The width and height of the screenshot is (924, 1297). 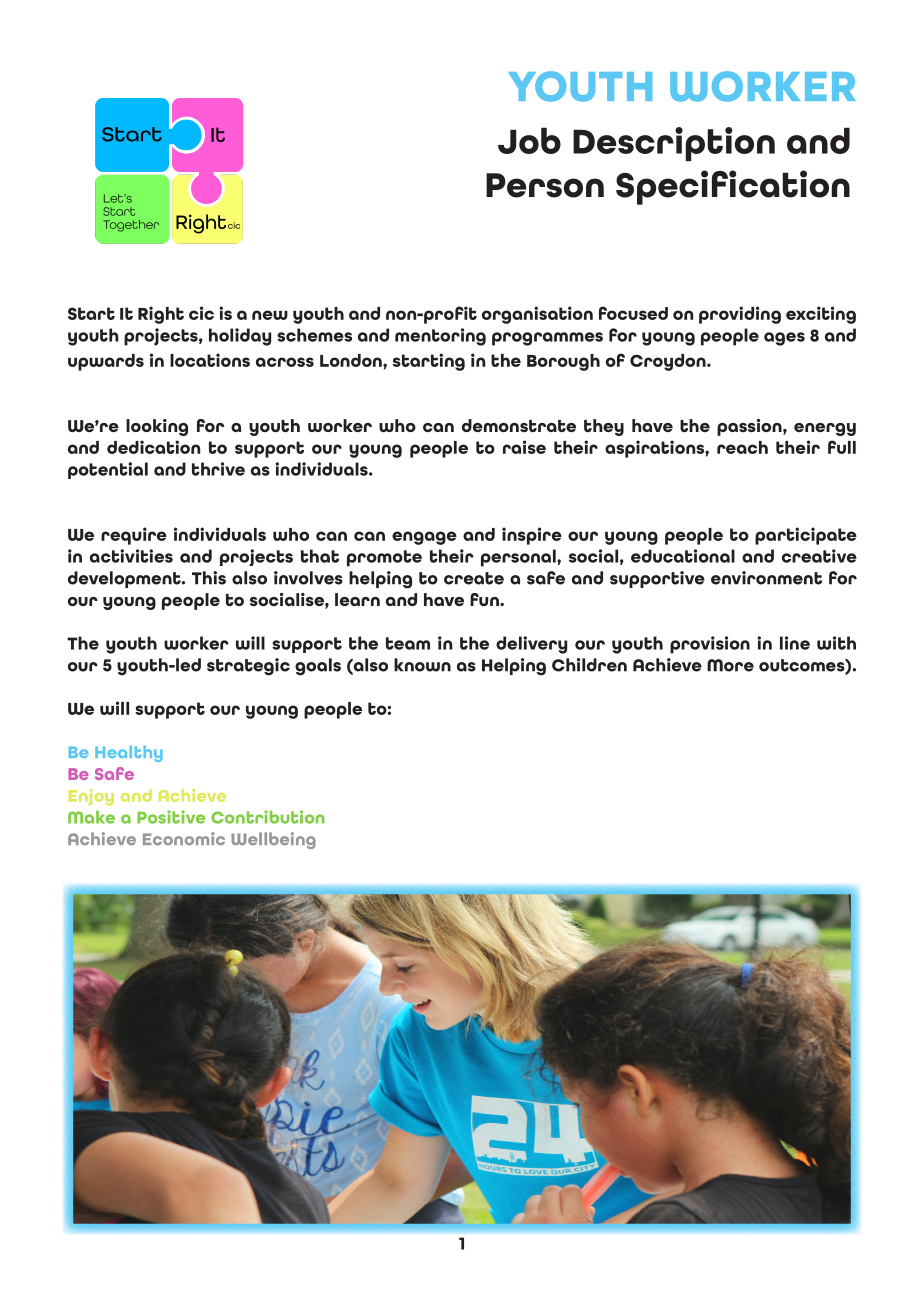 What do you see at coordinates (529, 141) in the screenshot?
I see `Job` at bounding box center [529, 141].
